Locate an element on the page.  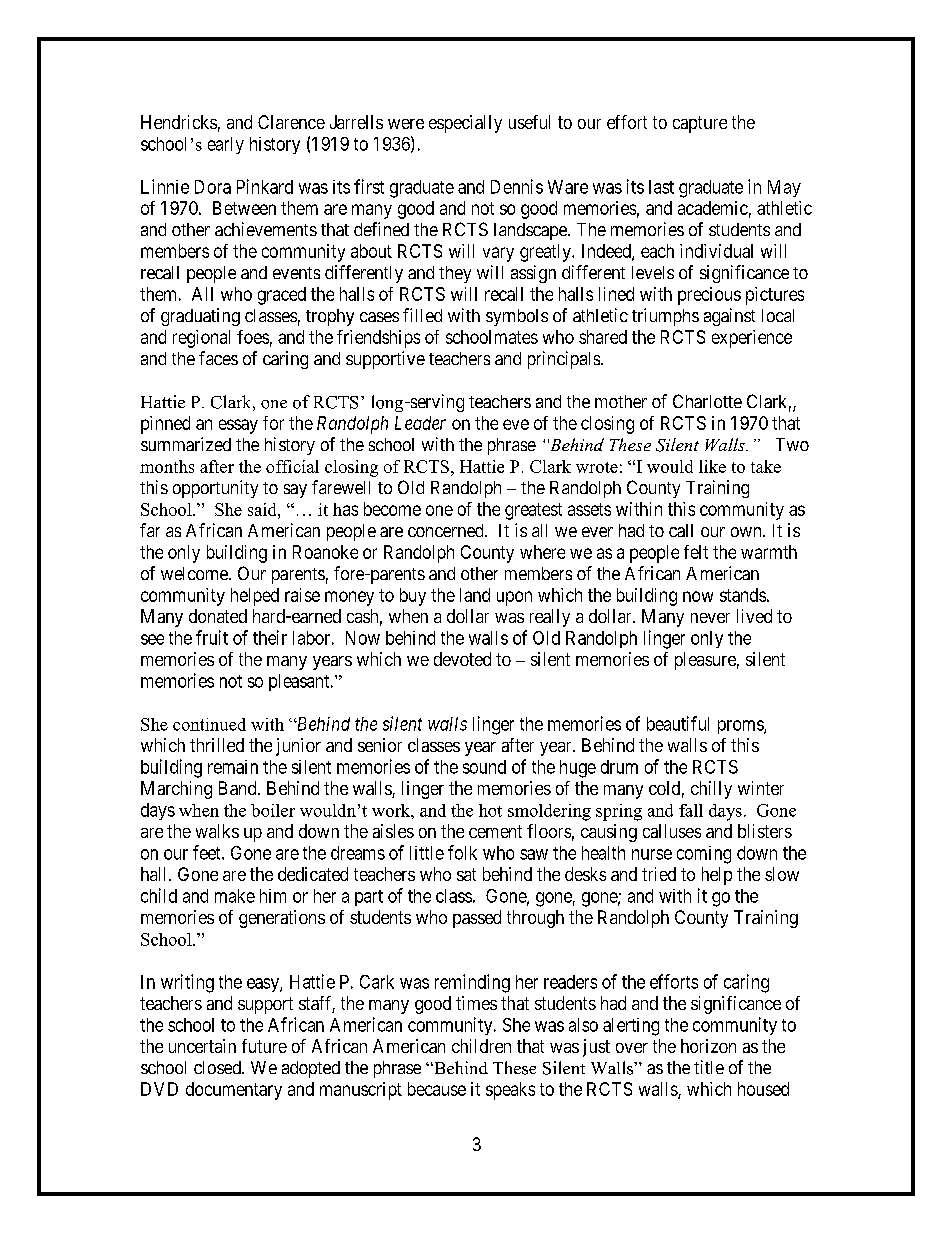
walks is located at coordinates (217, 831).
